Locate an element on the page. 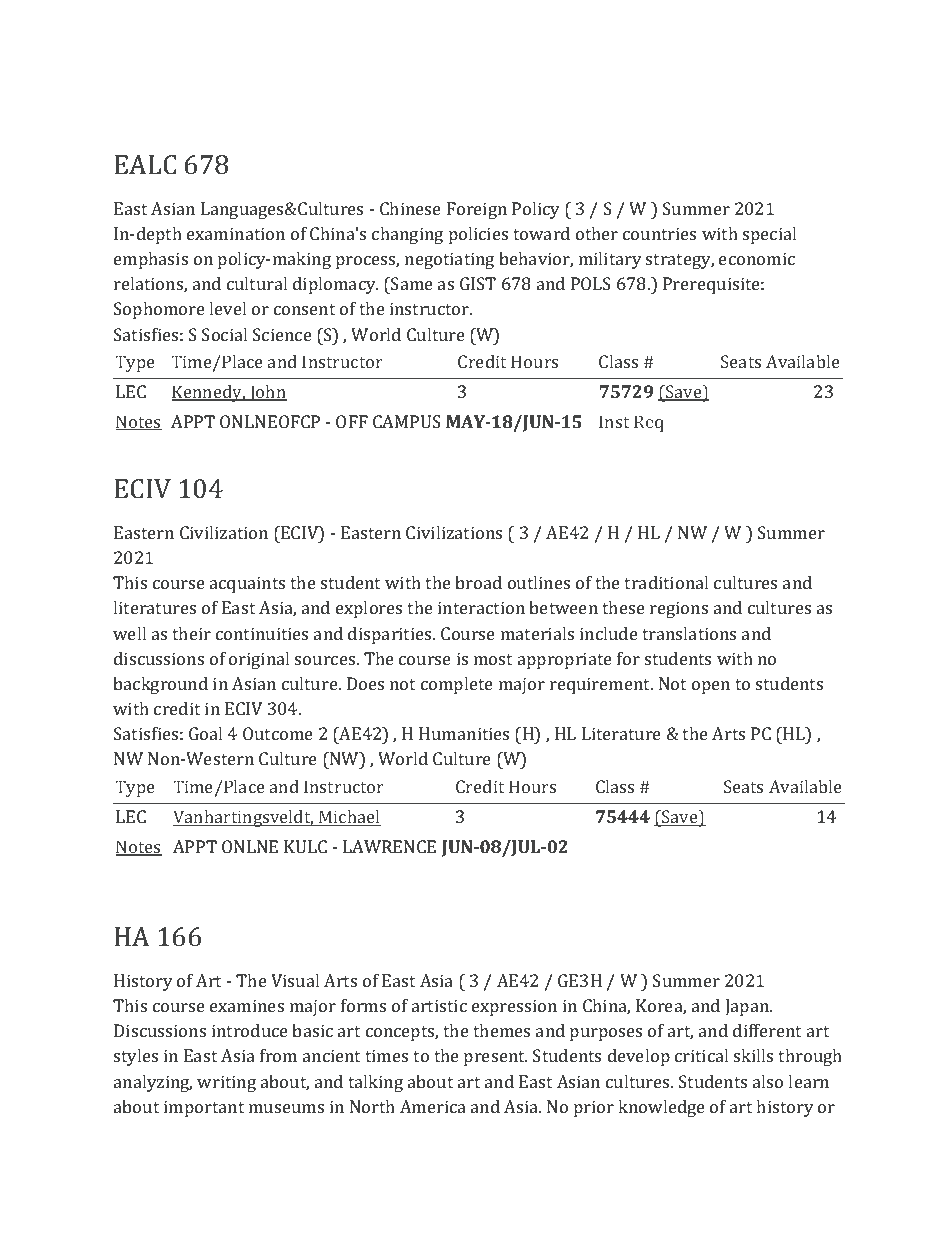 The height and width of the image is (1233, 952). most is located at coordinates (493, 659).
